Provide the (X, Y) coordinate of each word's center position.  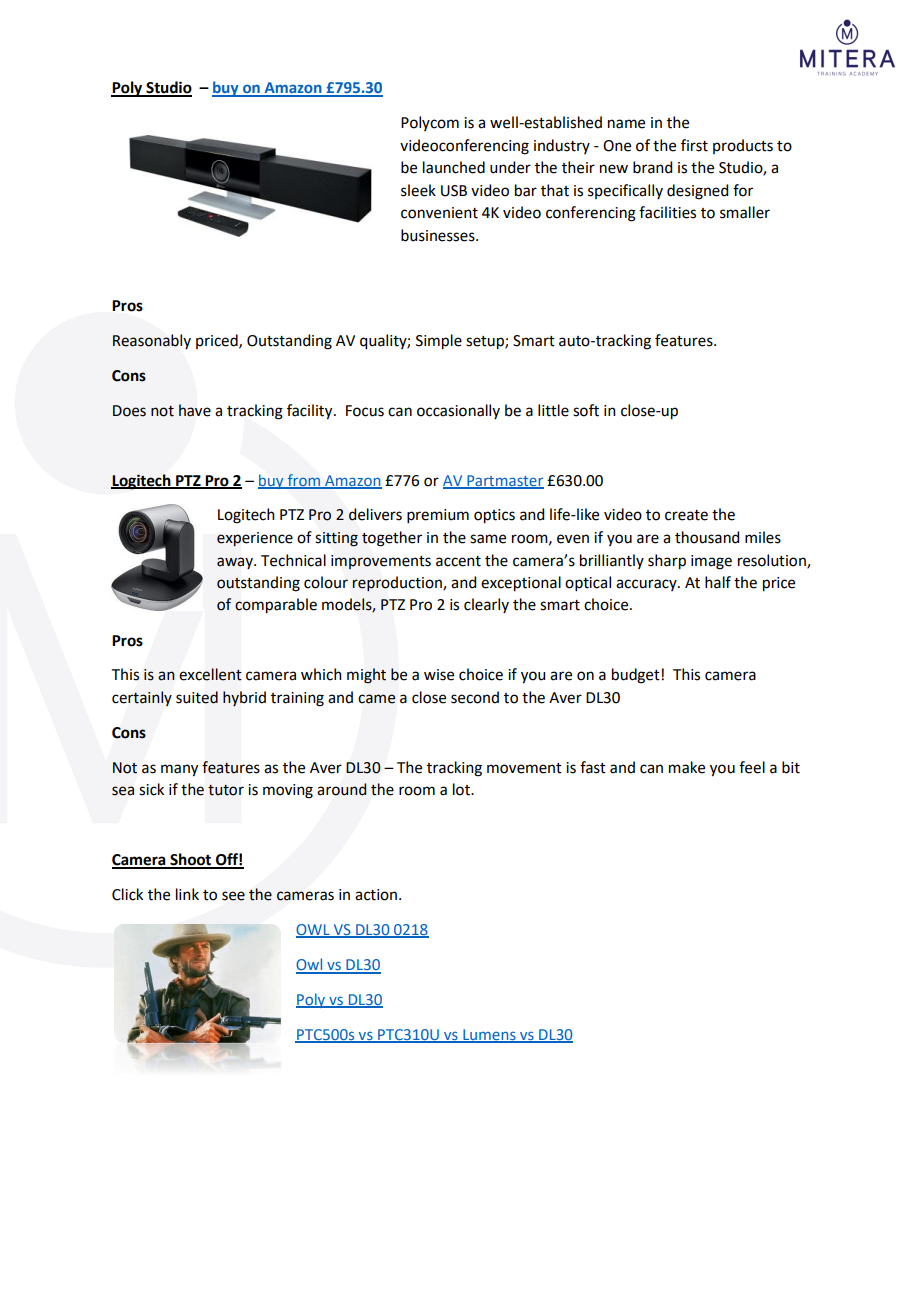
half (718, 582)
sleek (418, 190)
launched (454, 167)
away (236, 563)
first (694, 145)
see (233, 896)
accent (458, 561)
